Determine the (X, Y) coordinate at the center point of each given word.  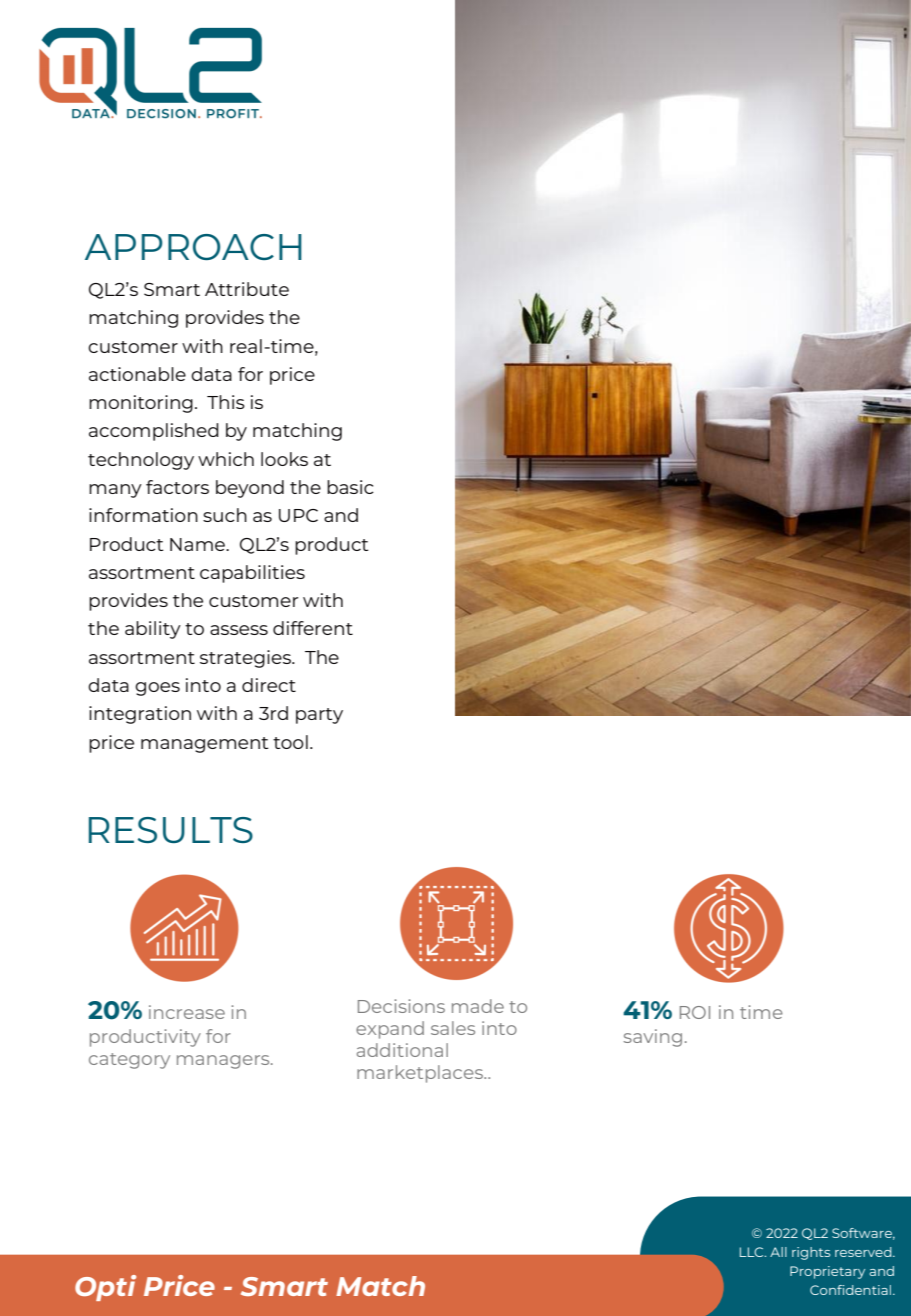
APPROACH (193, 247)
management (205, 745)
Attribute (247, 289)
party (319, 716)
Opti (105, 1288)
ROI (695, 1012)
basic (350, 487)
